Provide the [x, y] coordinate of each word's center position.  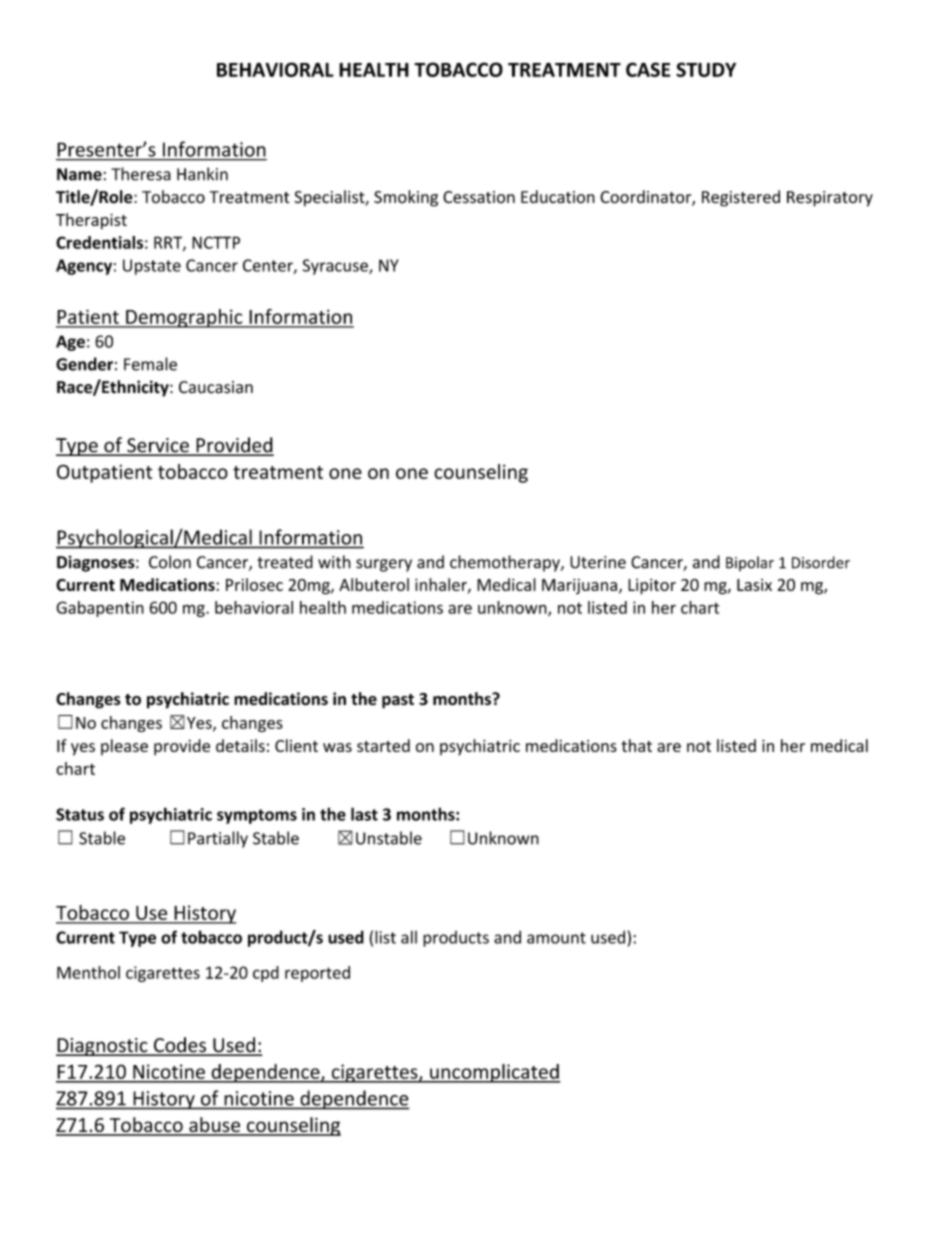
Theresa [141, 174]
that [636, 745]
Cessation [479, 197]
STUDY [706, 69]
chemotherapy [506, 563]
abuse [215, 1126]
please [124, 747]
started [383, 745]
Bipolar [750, 563]
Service [158, 446]
